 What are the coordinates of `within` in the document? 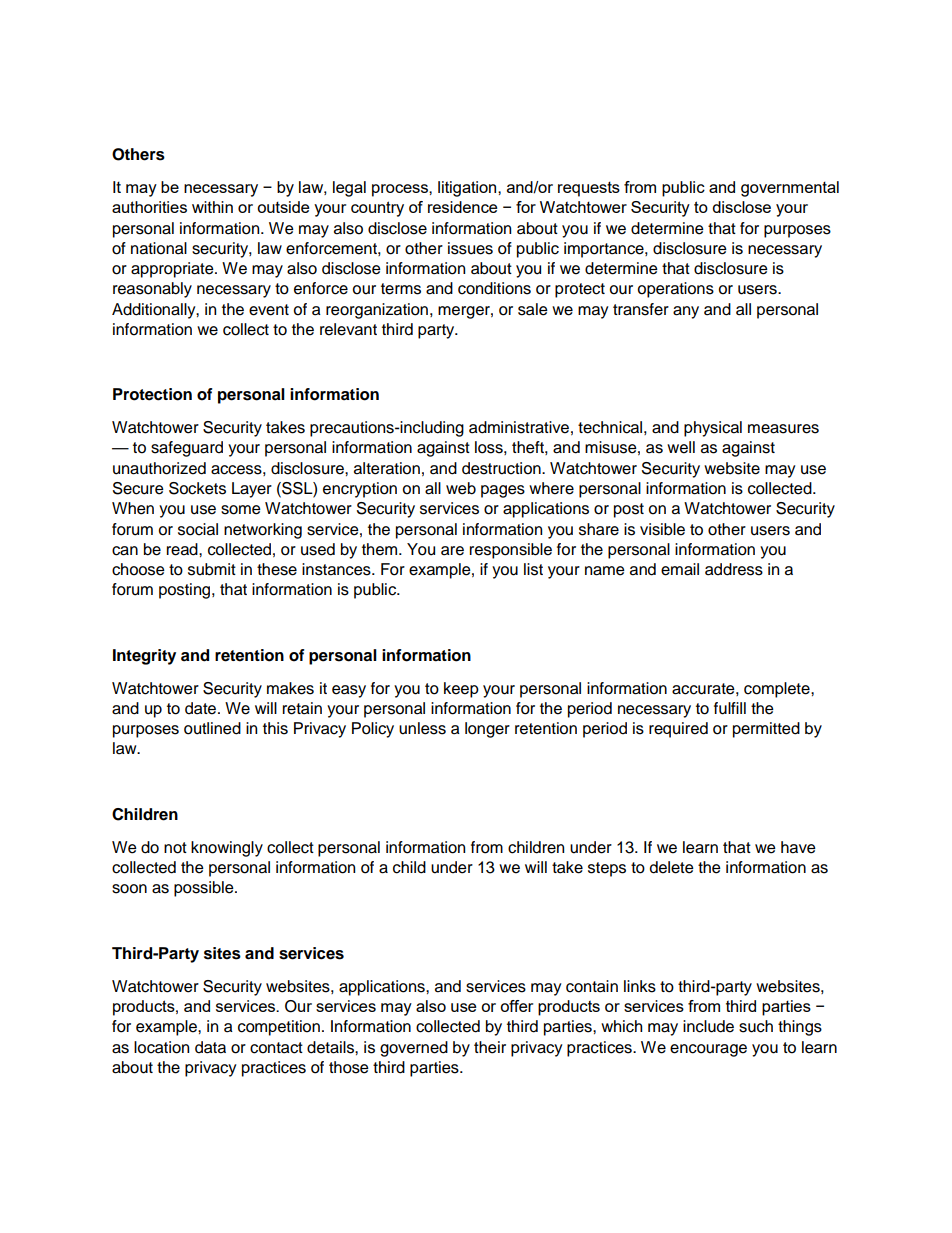 It's located at (212, 207).
